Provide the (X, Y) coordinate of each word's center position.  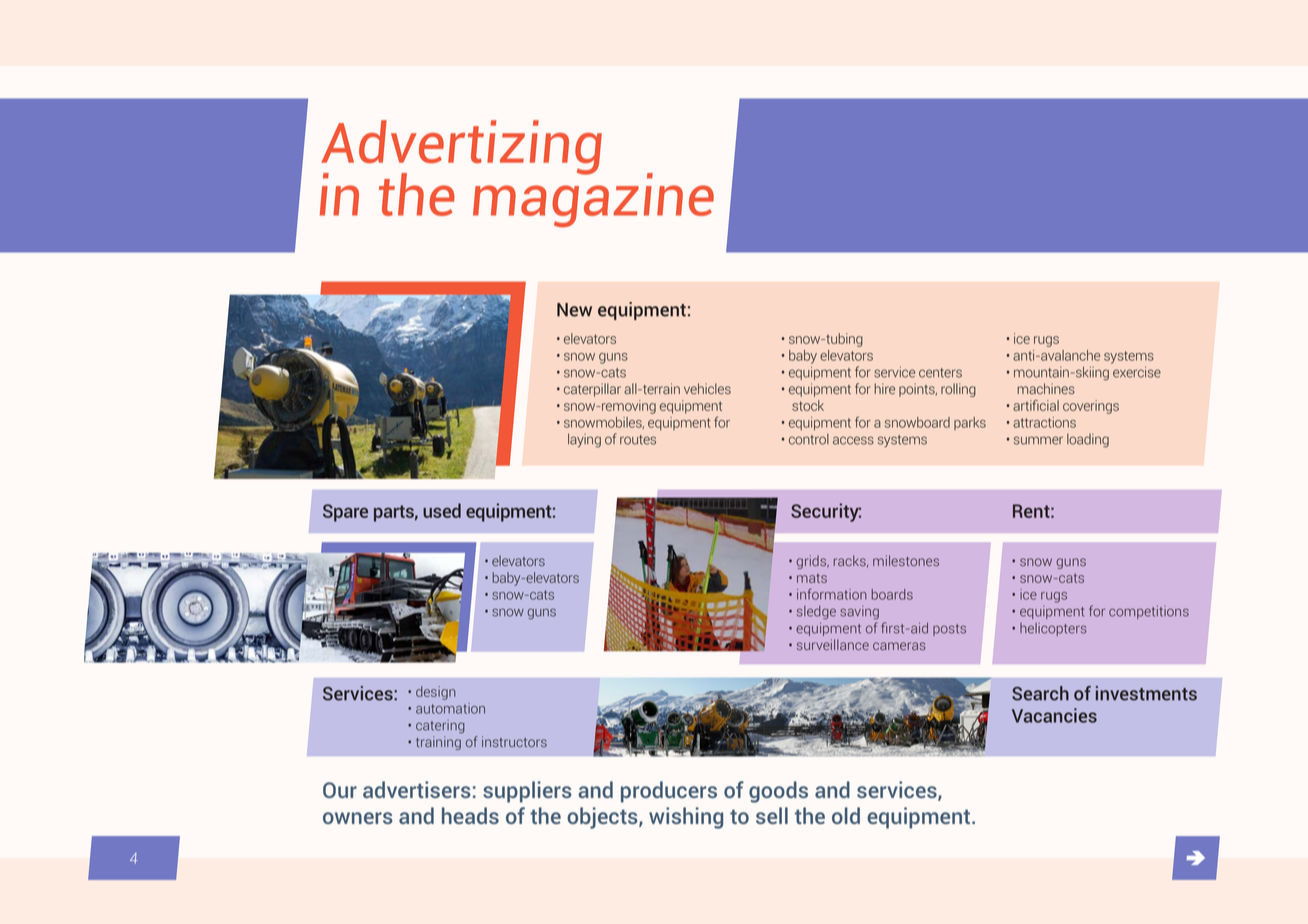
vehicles (707, 388)
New (574, 310)
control (809, 439)
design (436, 693)
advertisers (417, 789)
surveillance (833, 644)
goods (778, 792)
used (442, 510)
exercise (1137, 372)
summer (1038, 440)
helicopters (1053, 629)
